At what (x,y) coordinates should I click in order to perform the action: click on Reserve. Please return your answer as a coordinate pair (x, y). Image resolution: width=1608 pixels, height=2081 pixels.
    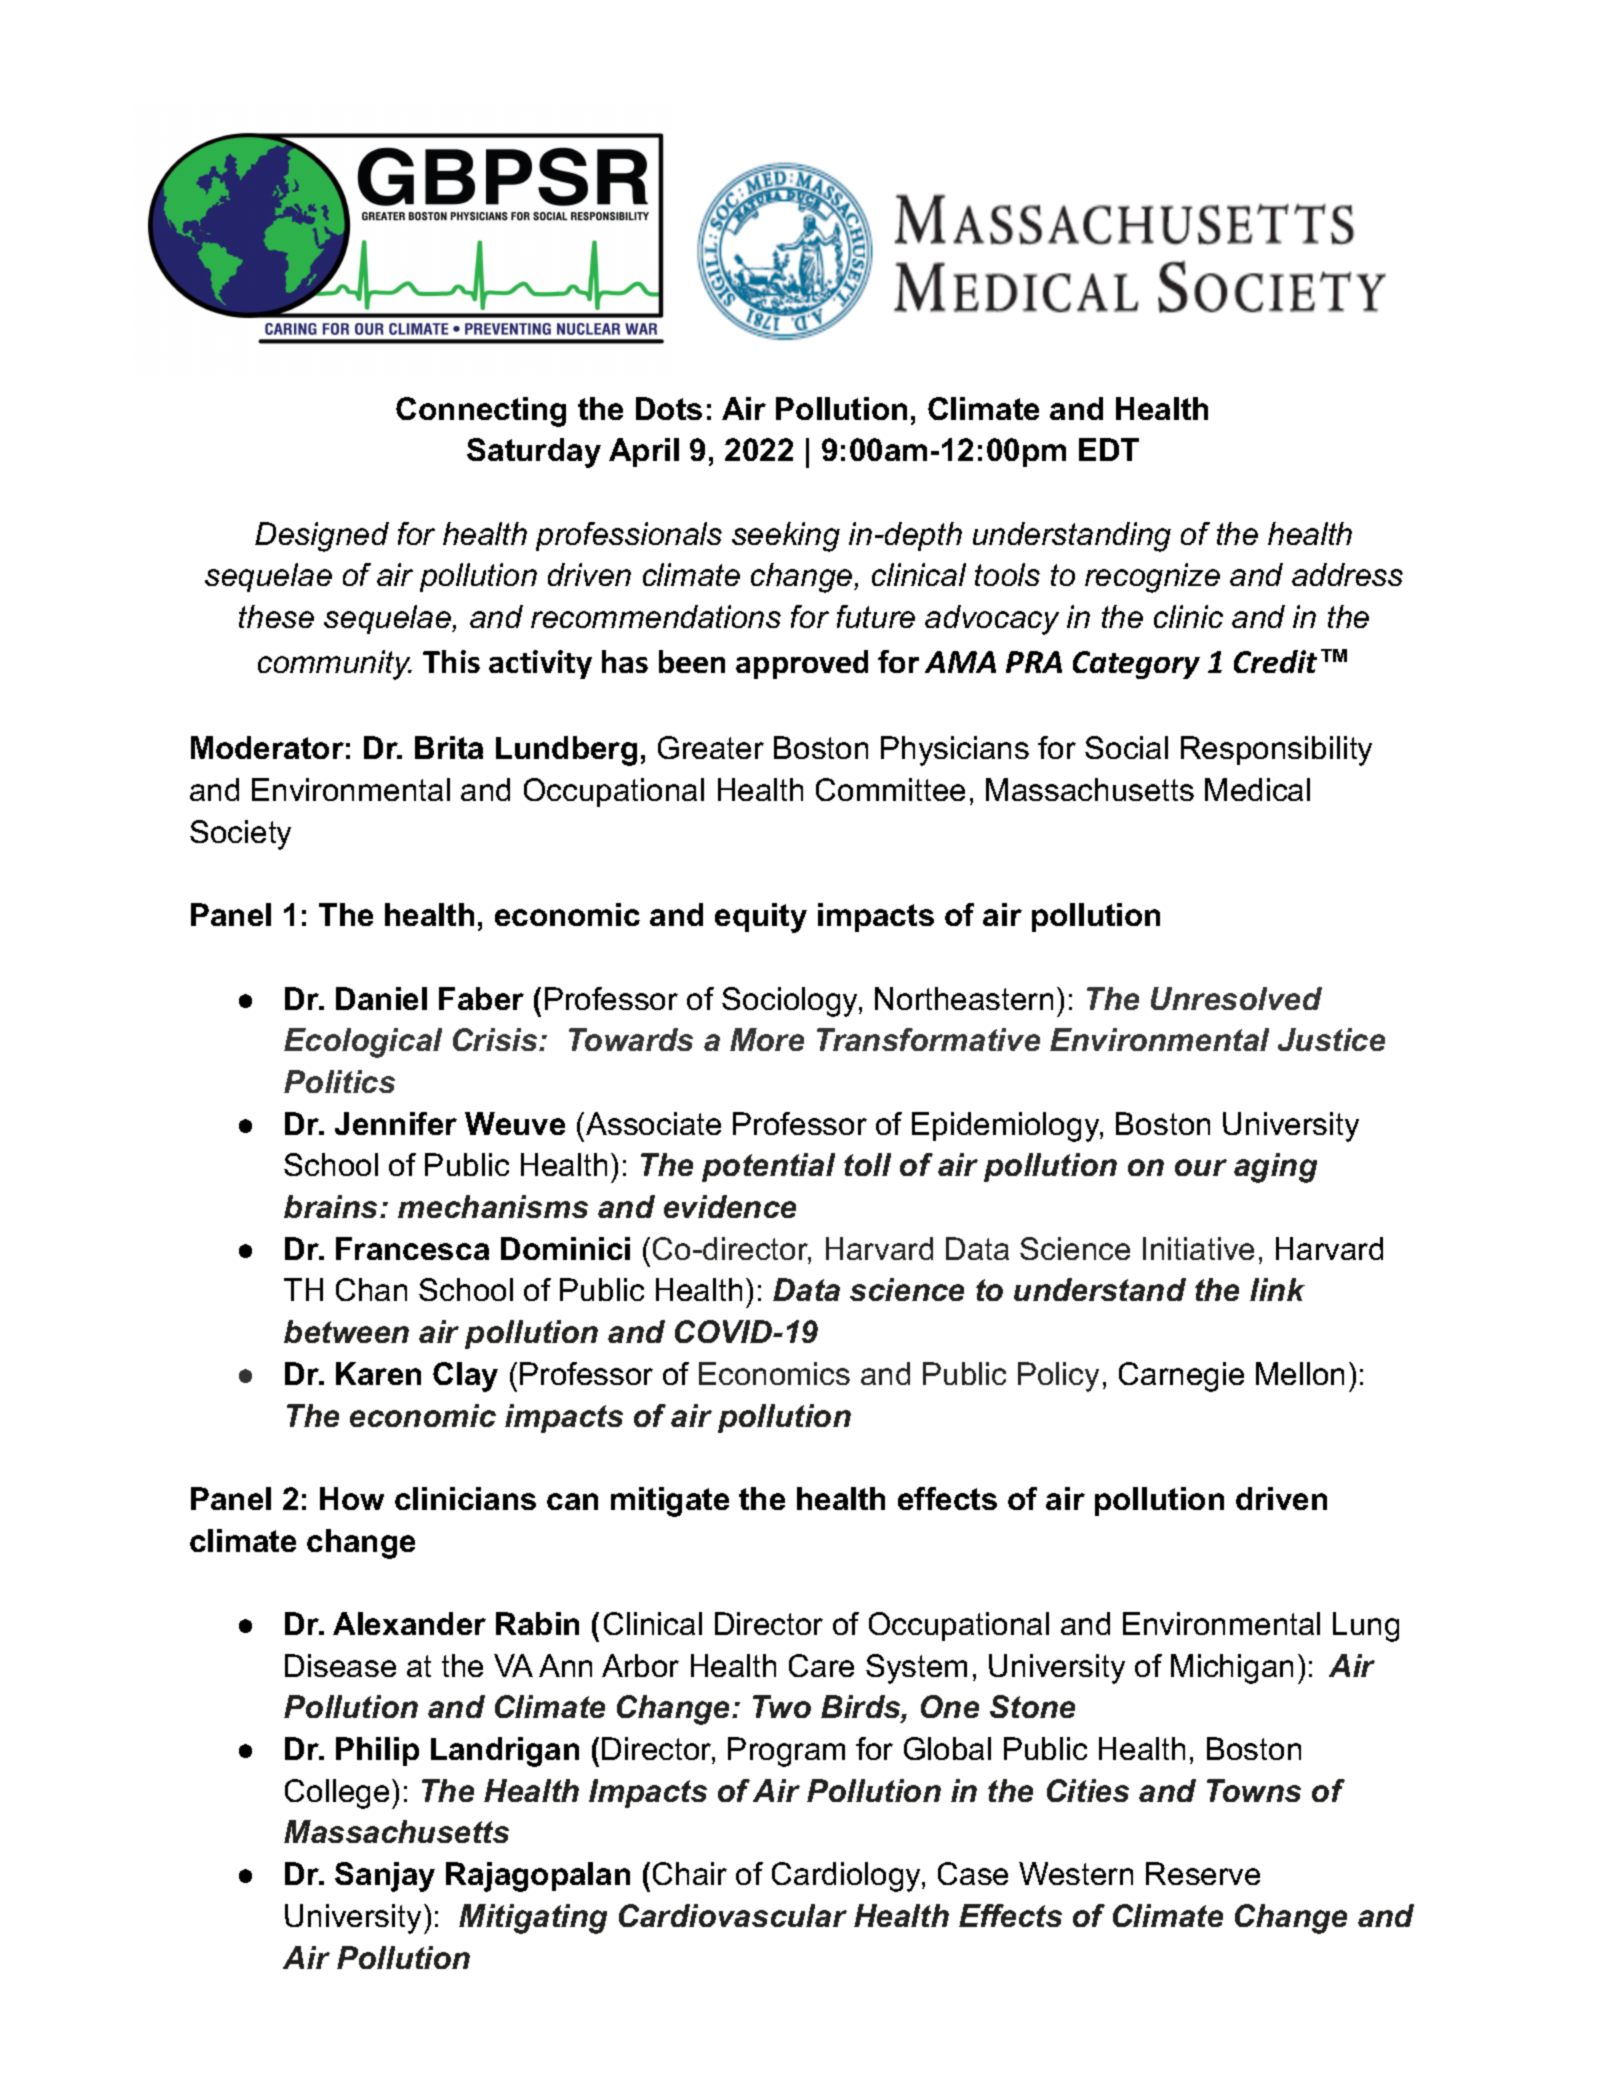
    Looking at the image, I should click on (1203, 1873).
